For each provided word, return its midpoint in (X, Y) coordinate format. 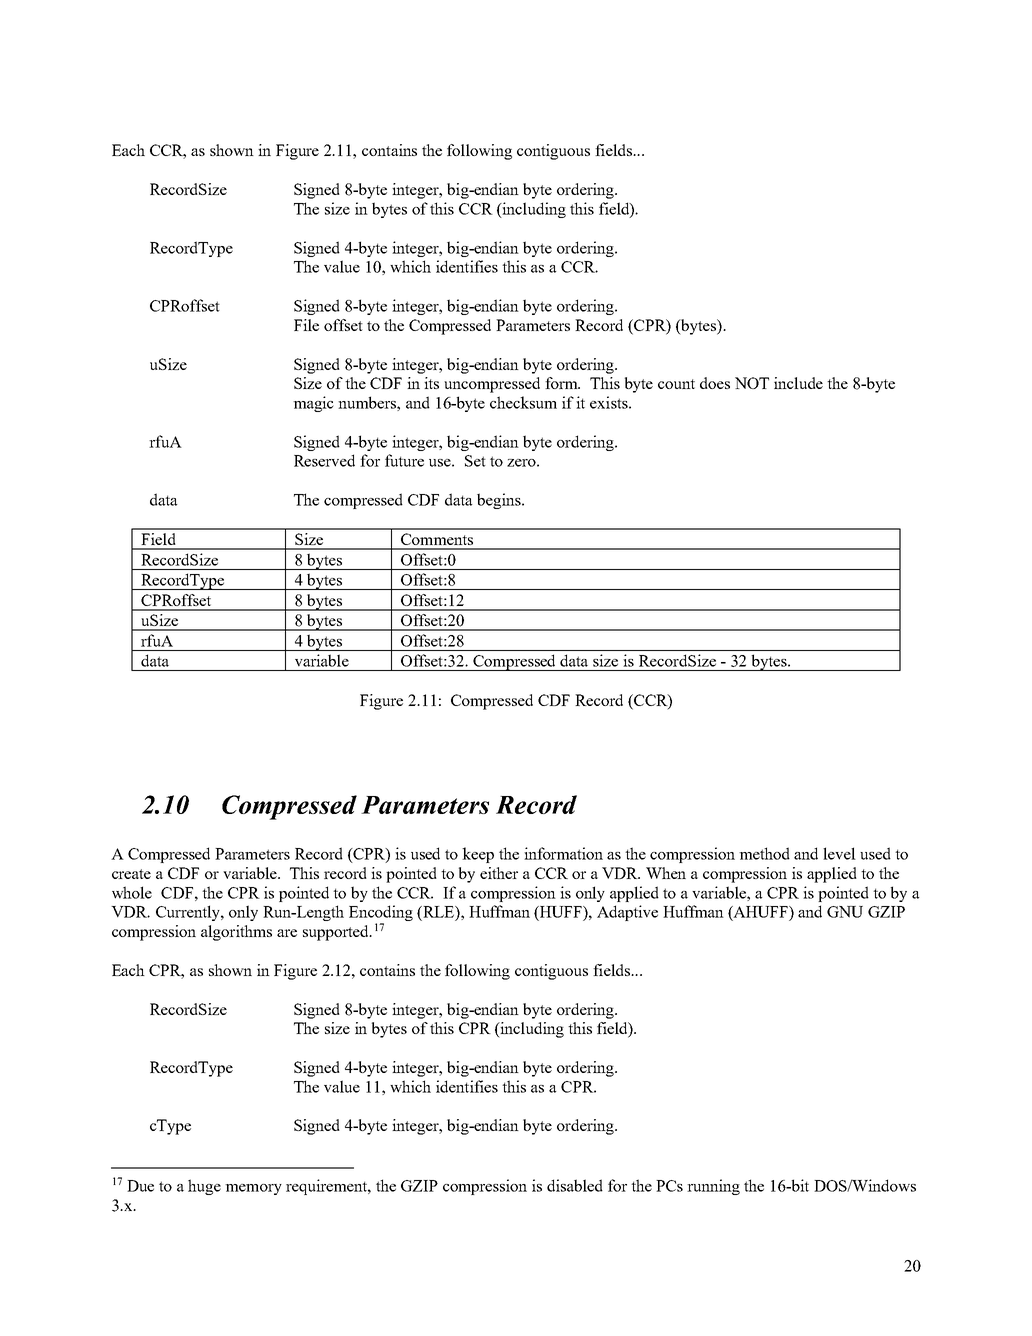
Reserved (324, 460)
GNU (845, 912)
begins (500, 501)
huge (204, 1187)
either (499, 873)
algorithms (236, 933)
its (431, 383)
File (306, 325)
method (764, 853)
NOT (752, 383)
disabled (575, 1185)
